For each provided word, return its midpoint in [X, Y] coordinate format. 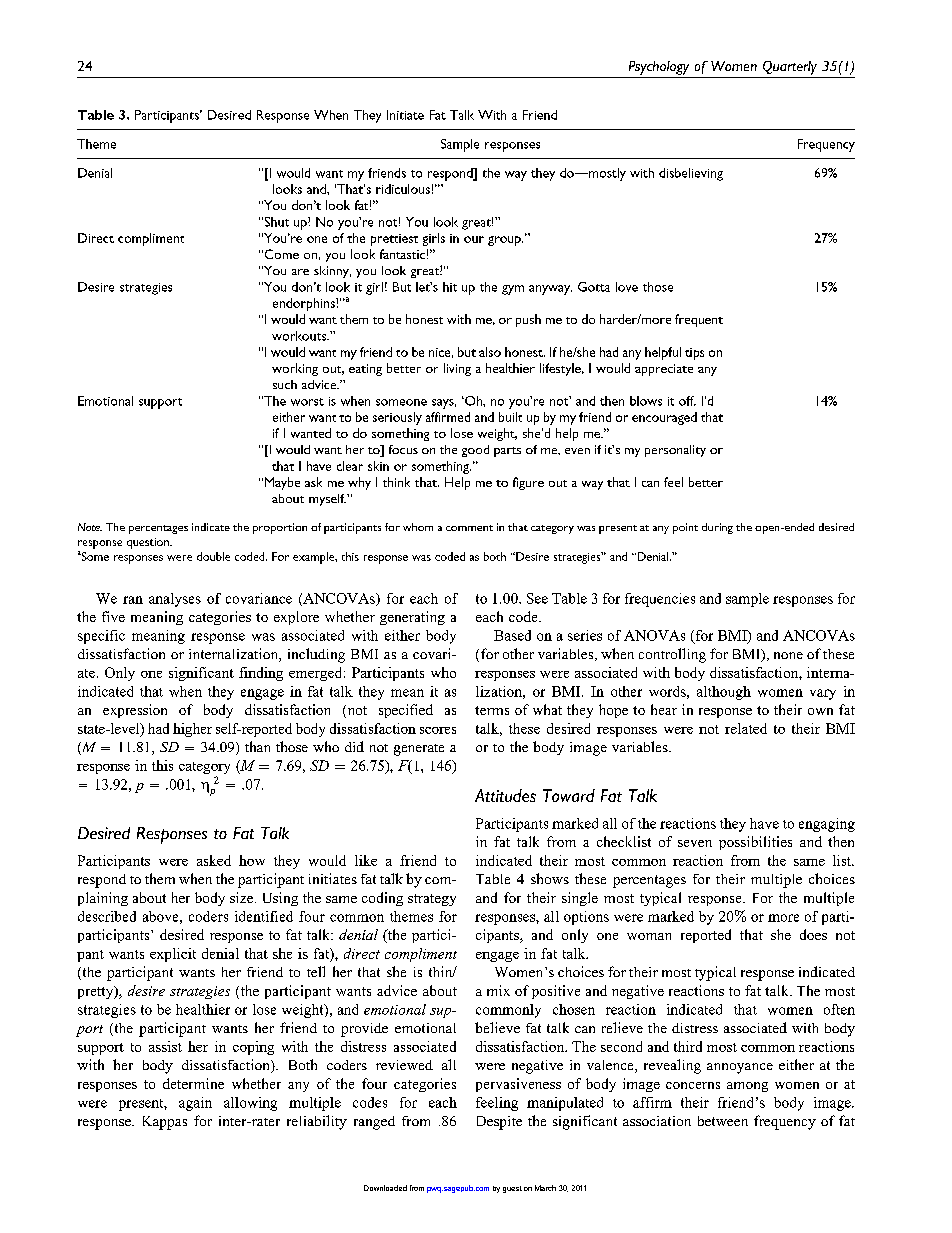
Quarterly [790, 68]
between [723, 1121]
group [505, 241]
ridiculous [403, 189]
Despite [499, 1123]
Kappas [165, 1123]
